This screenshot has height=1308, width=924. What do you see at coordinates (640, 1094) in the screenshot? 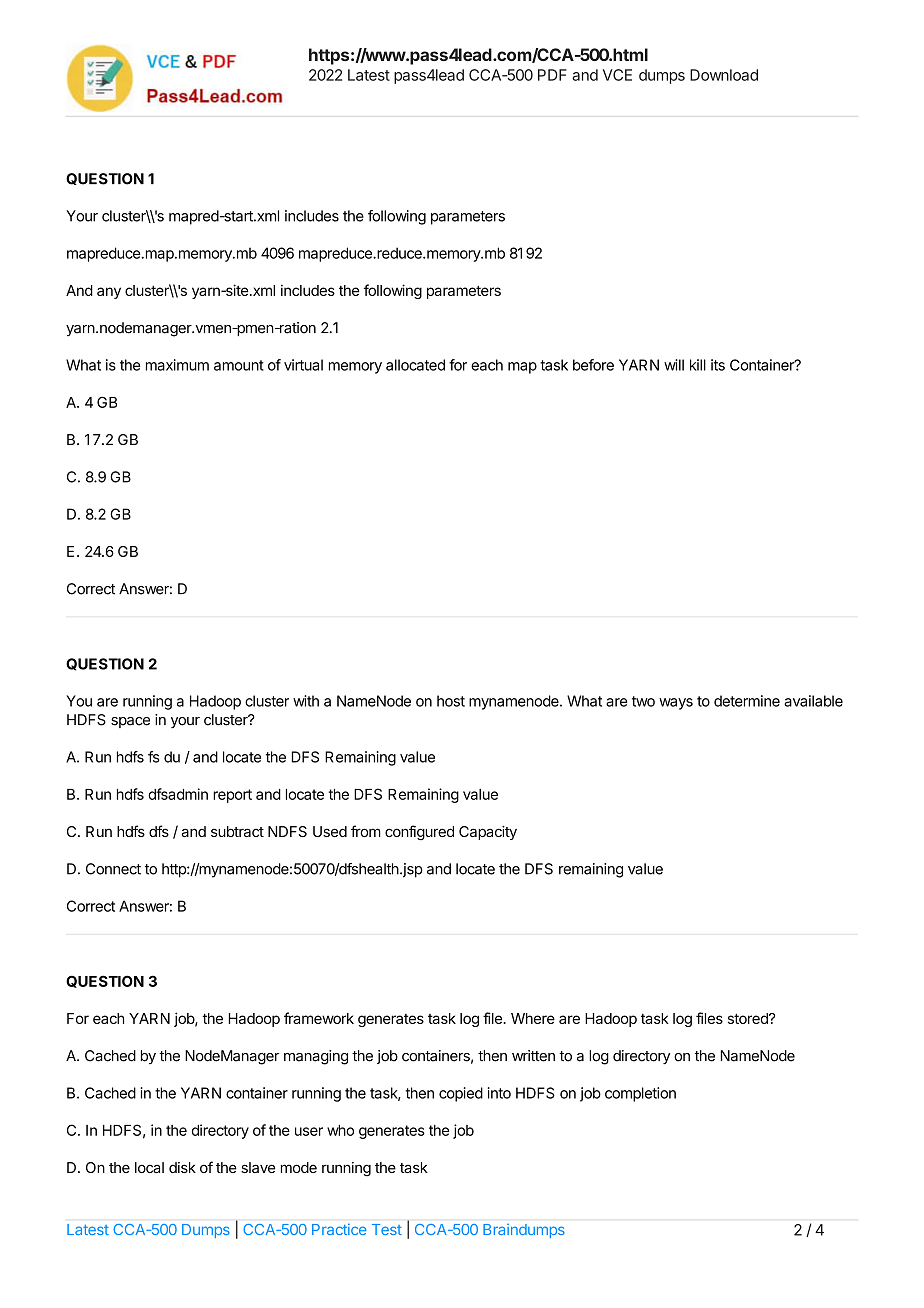
I see `completion` at bounding box center [640, 1094].
